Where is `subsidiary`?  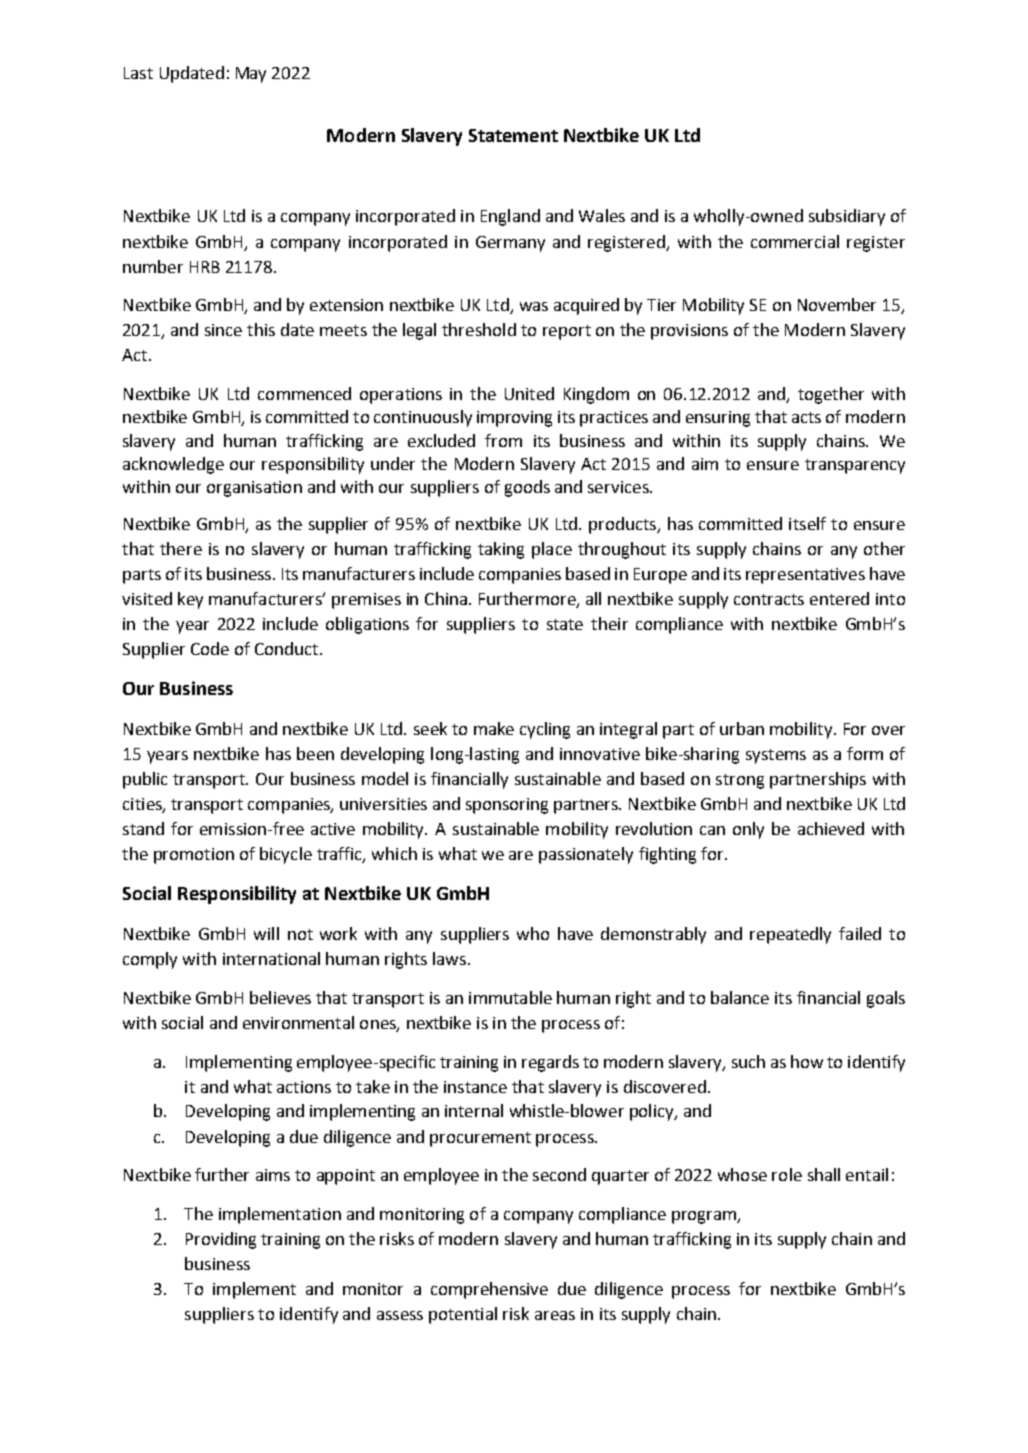
subsidiary is located at coordinates (847, 217).
